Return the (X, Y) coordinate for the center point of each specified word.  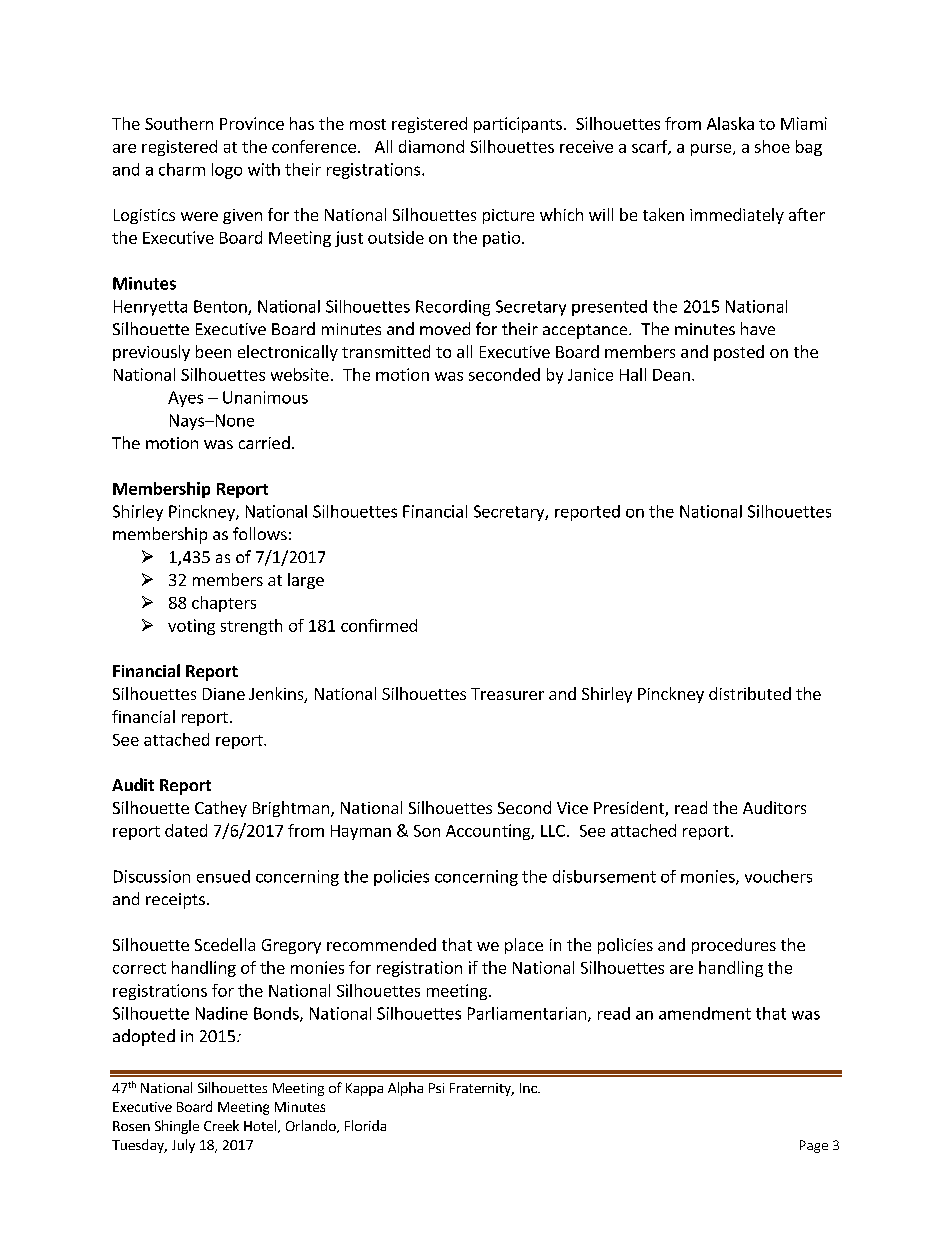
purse (712, 150)
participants (518, 125)
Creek (221, 1125)
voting (191, 627)
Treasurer (507, 694)
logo (227, 171)
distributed (750, 693)
